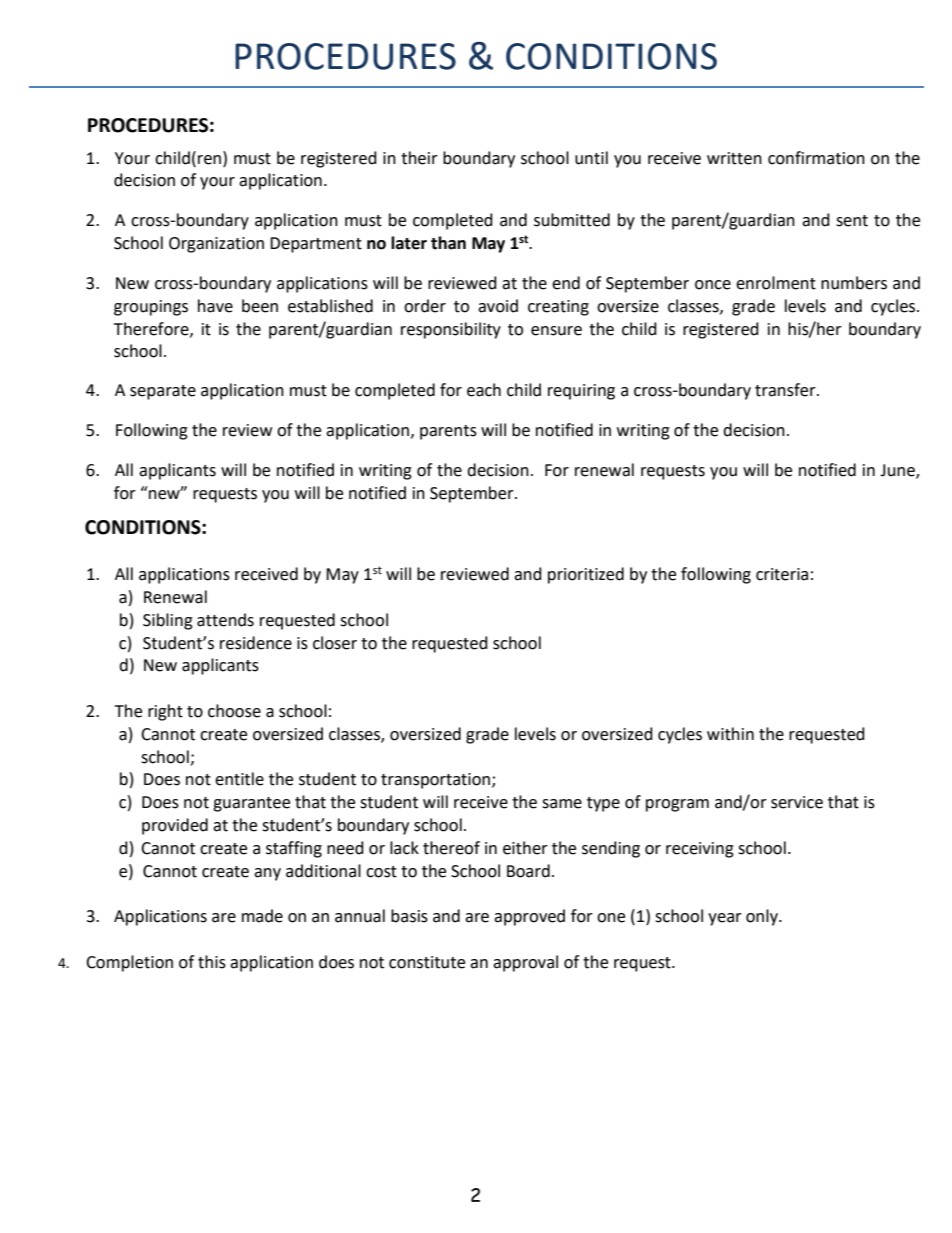 Image resolution: width=952 pixels, height=1233 pixels. I want to click on prioritized, so click(586, 575).
